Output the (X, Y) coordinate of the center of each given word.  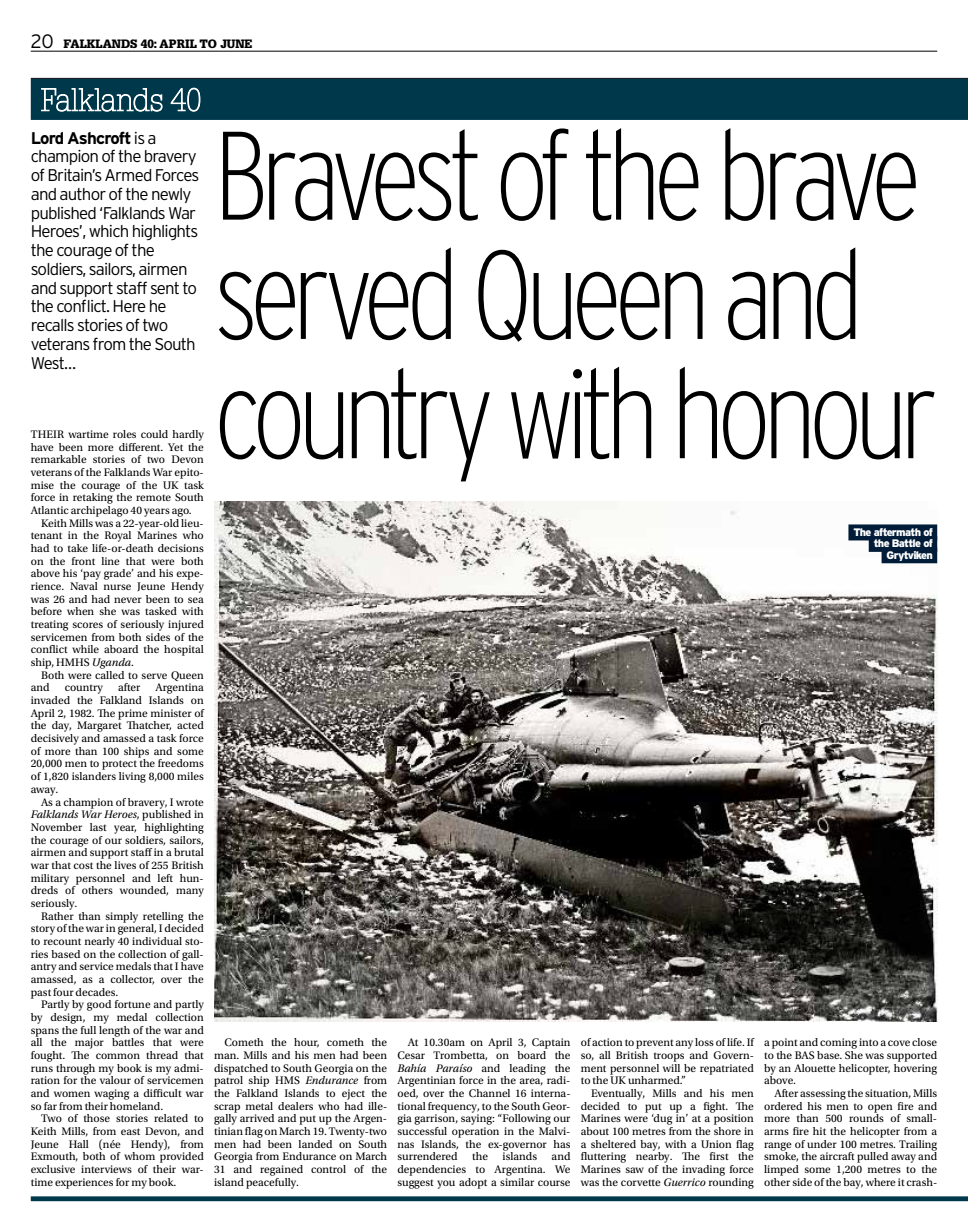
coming (838, 1043)
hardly (188, 435)
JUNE (236, 45)
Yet (175, 447)
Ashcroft (99, 137)
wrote (190, 802)
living (132, 777)
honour (807, 413)
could (154, 434)
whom (139, 1156)
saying (478, 1118)
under (822, 1144)
